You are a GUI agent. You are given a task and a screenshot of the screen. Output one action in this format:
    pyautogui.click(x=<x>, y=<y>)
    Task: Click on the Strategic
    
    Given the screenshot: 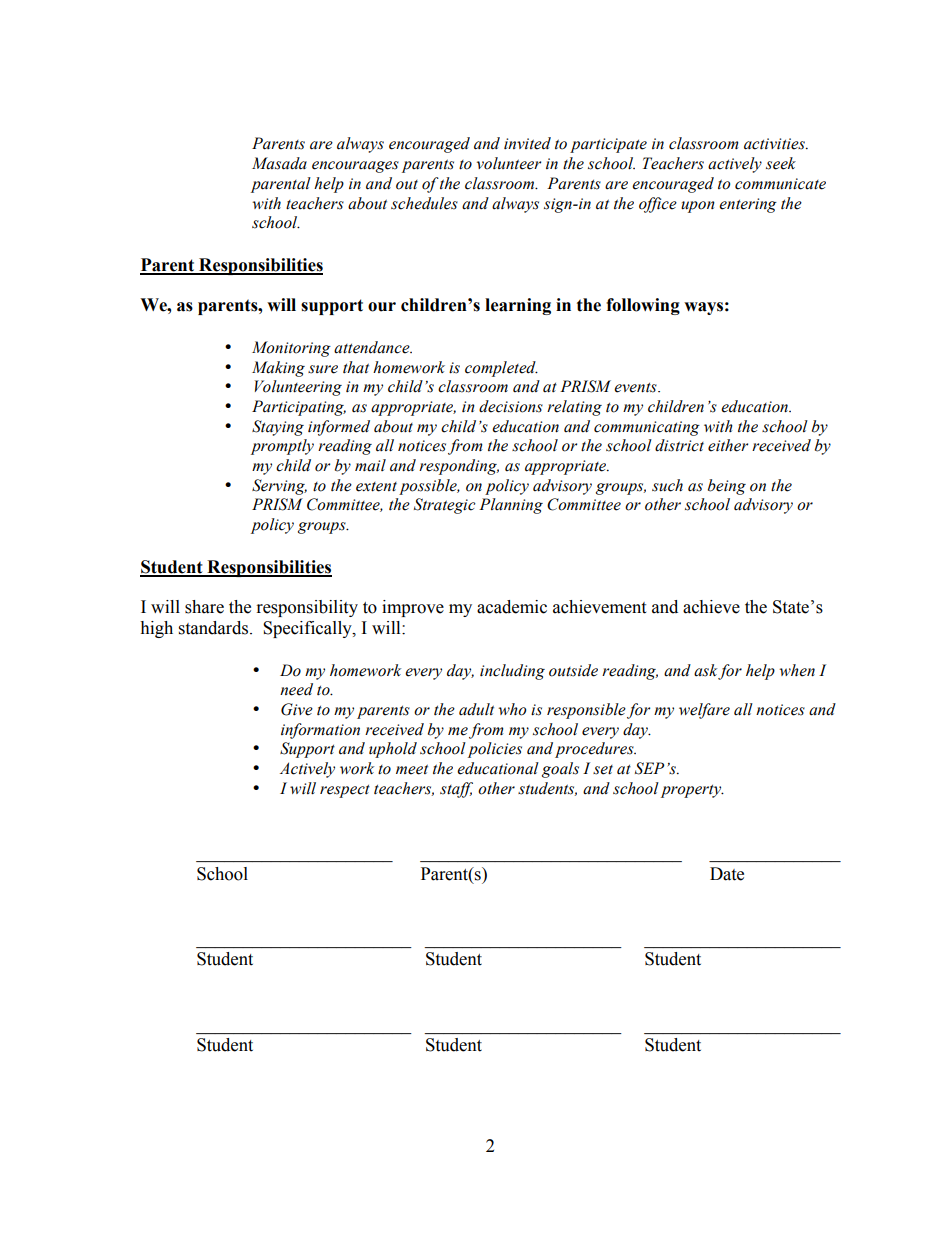 What is the action you would take?
    pyautogui.click(x=445, y=506)
